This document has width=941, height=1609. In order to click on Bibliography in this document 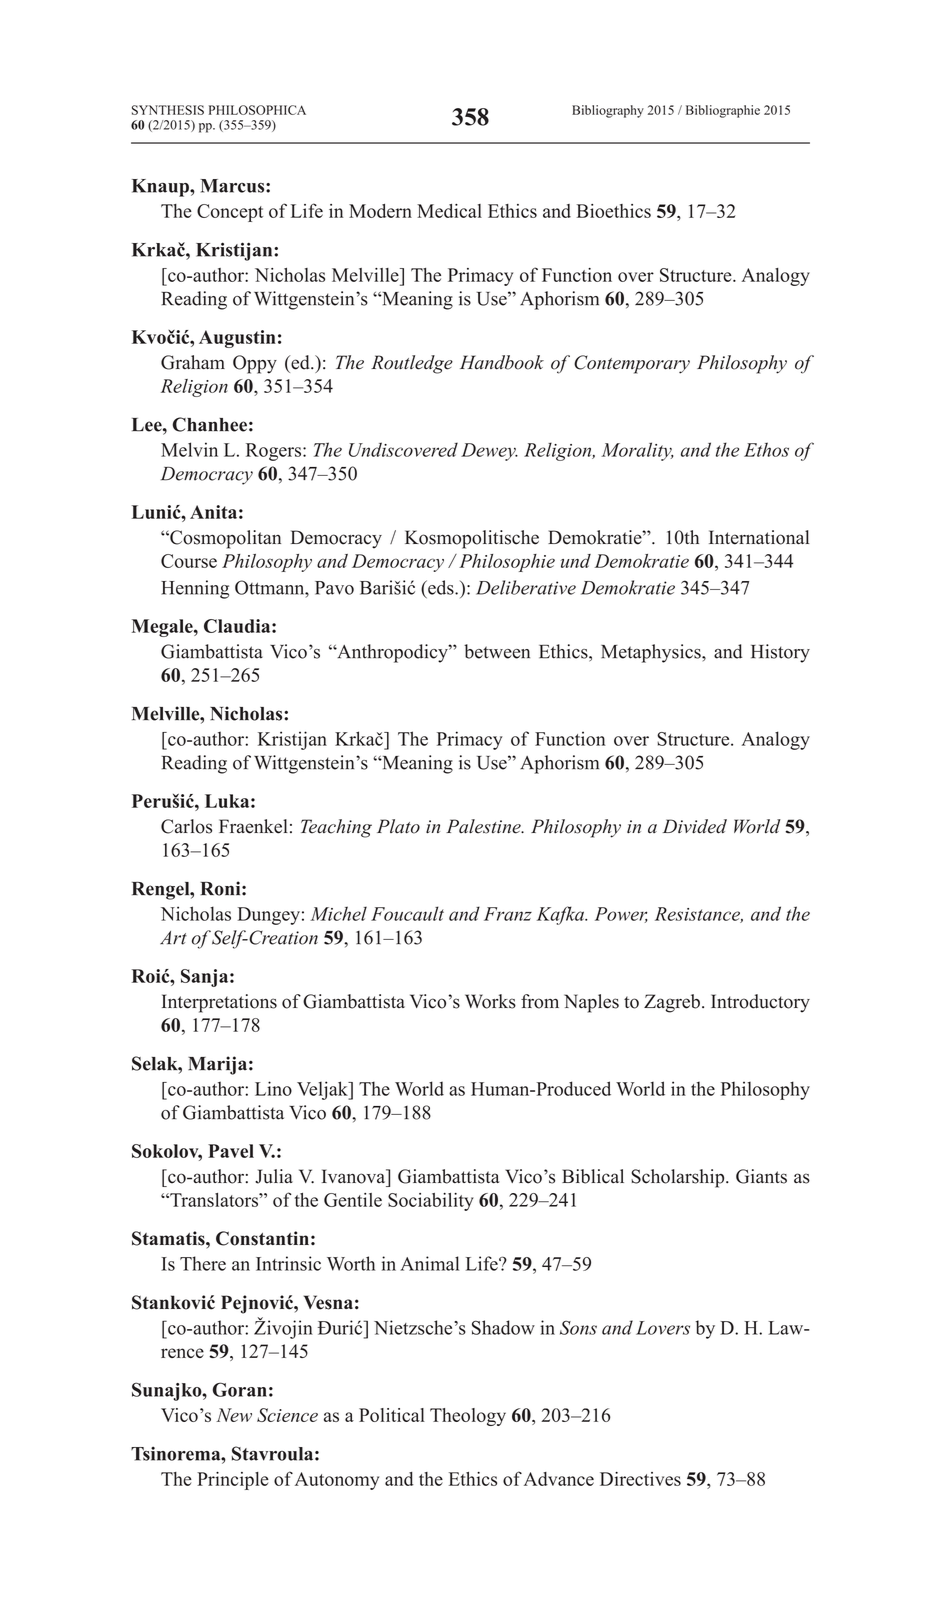, I will do `click(608, 111)`.
